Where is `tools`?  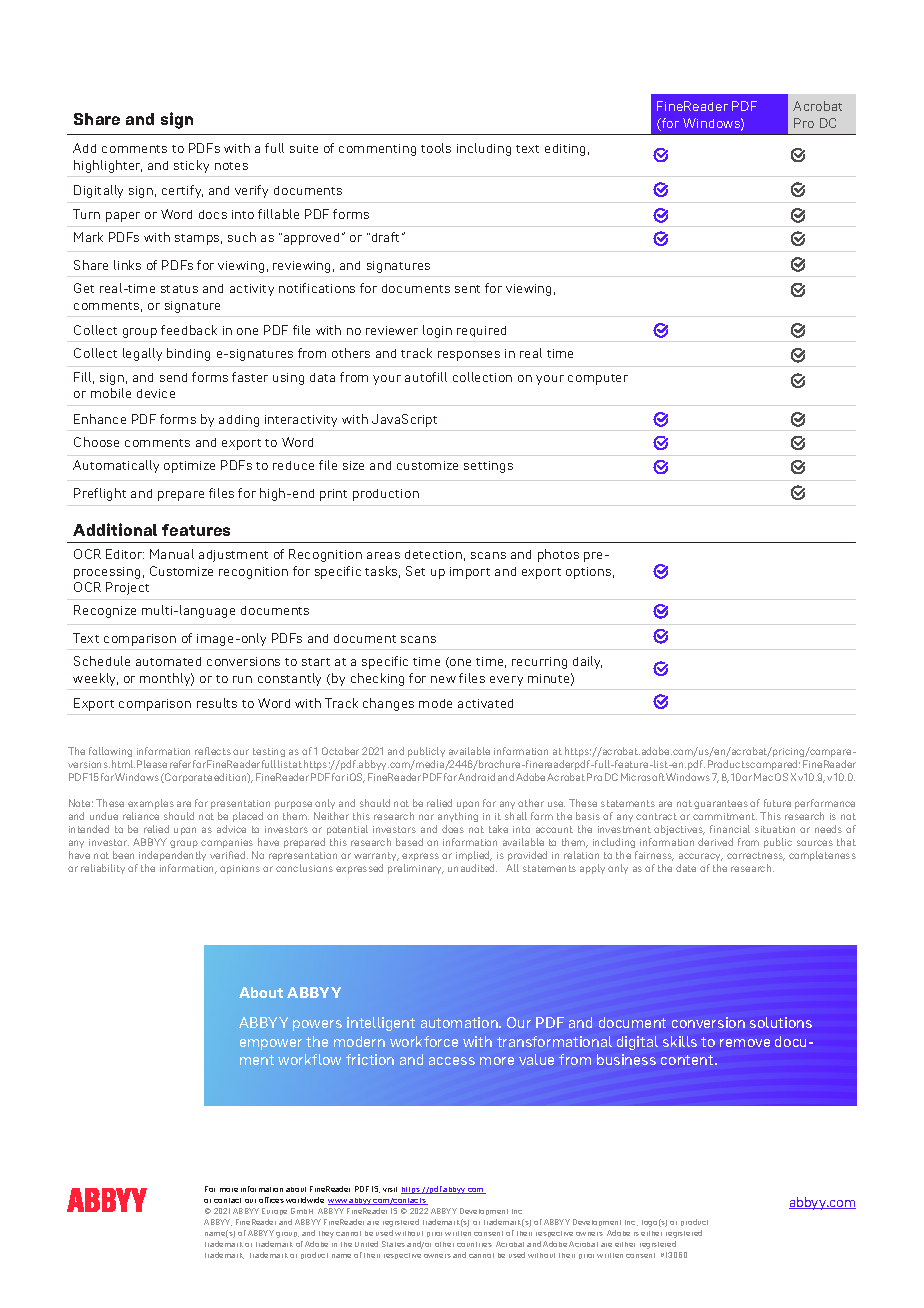
tools is located at coordinates (436, 148).
